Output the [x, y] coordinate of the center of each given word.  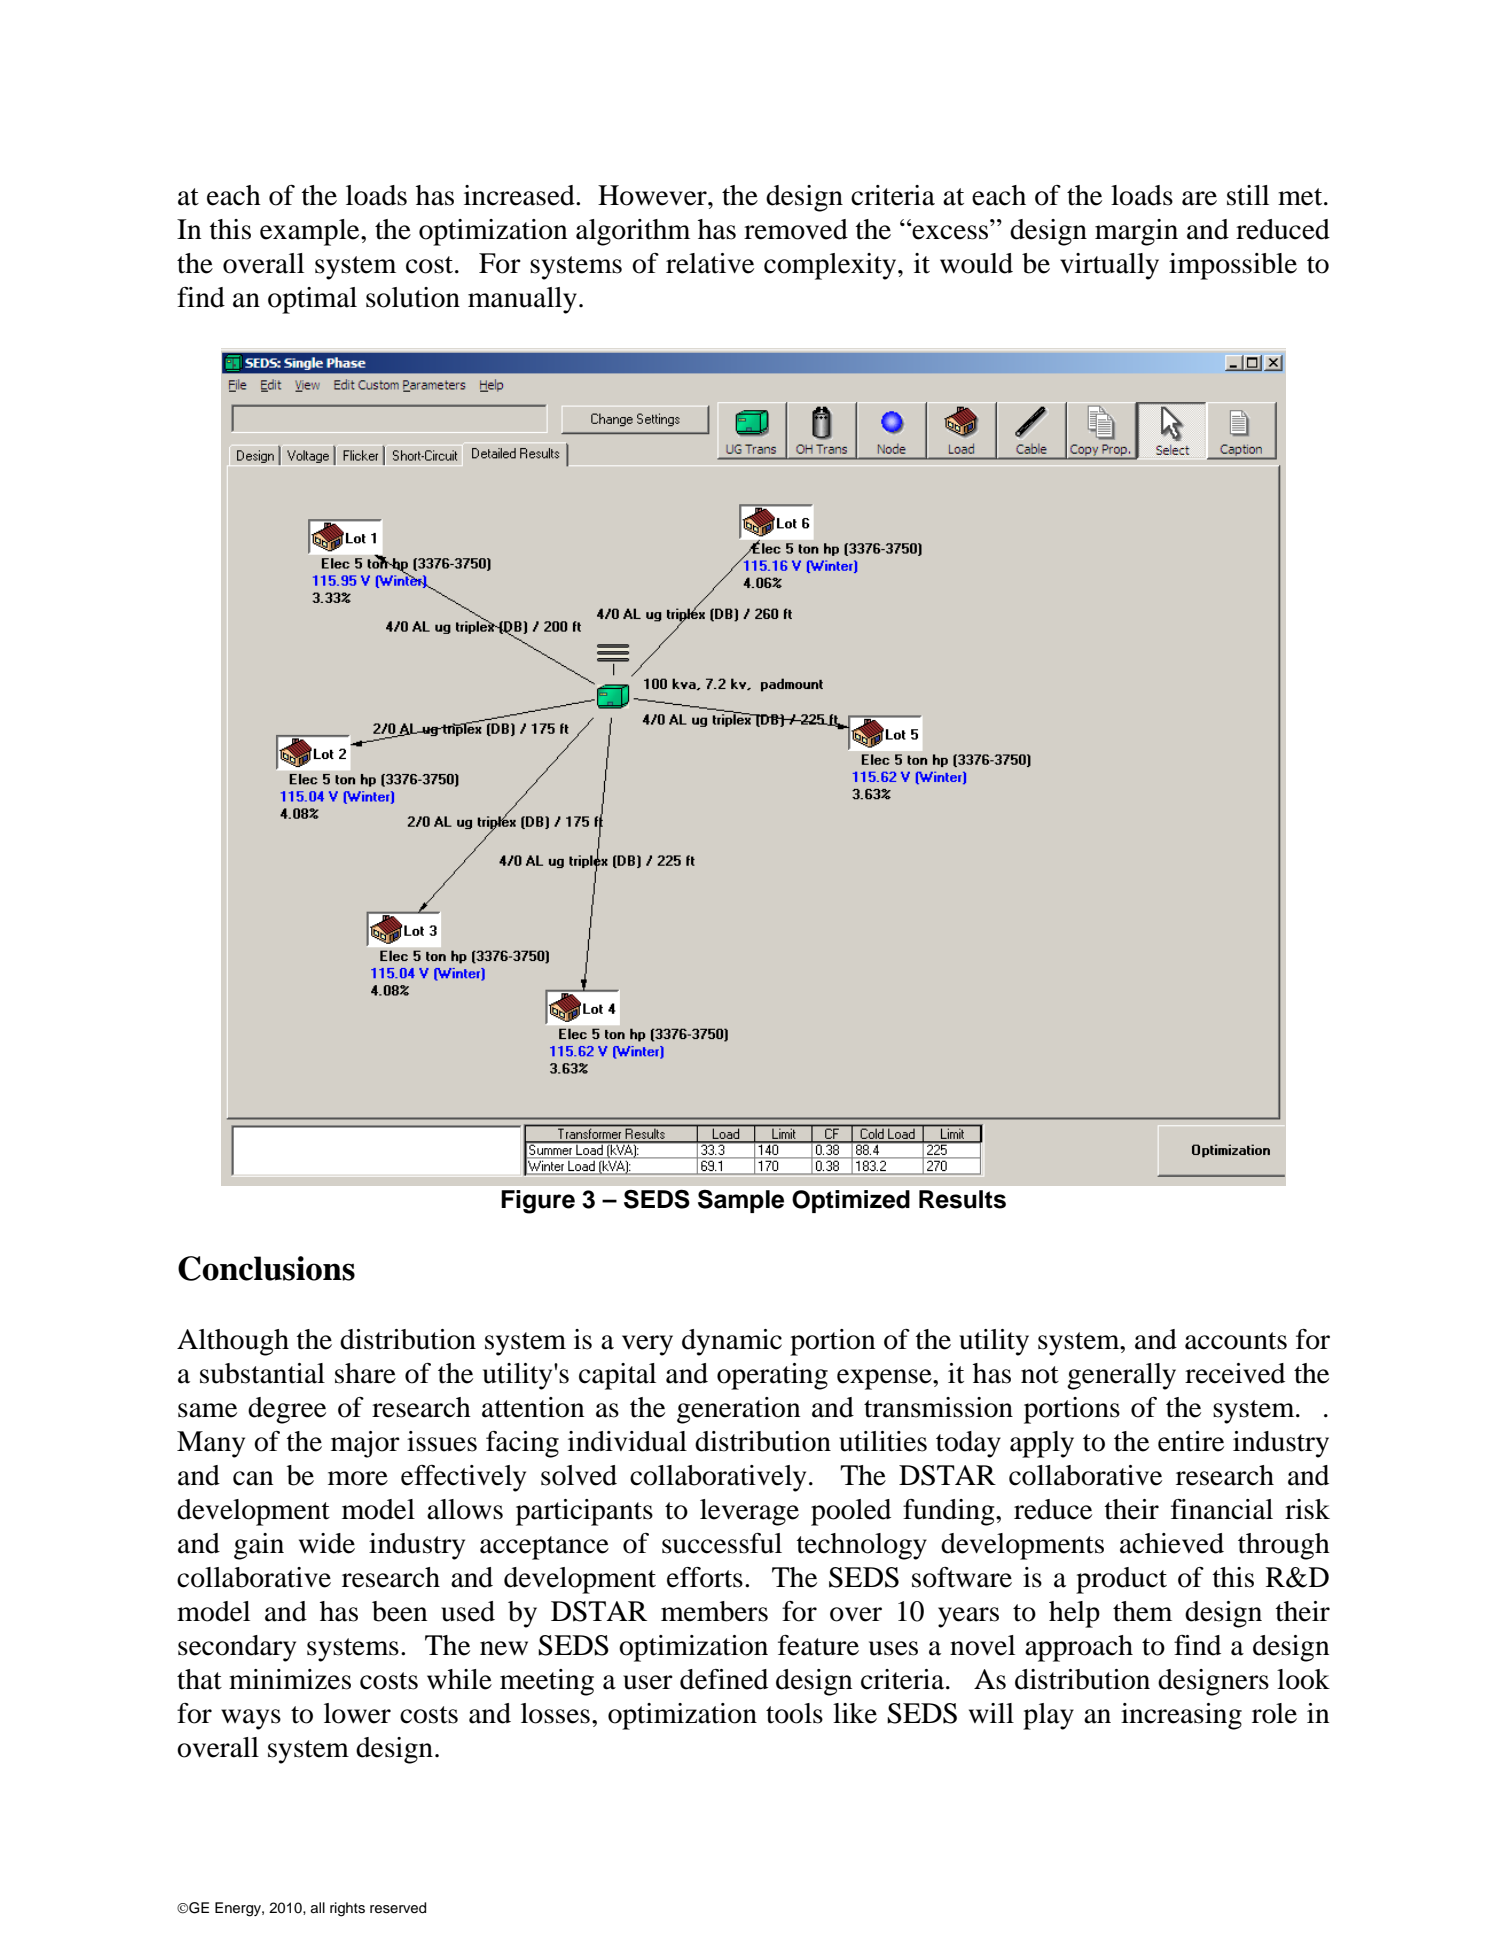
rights [347, 1909]
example [311, 232]
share [365, 1373]
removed [796, 229]
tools [794, 1713]
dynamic [732, 1342]
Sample [741, 1201]
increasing [1181, 1716]
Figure [538, 1202]
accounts [1236, 1341]
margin [1136, 232]
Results [962, 1199]
